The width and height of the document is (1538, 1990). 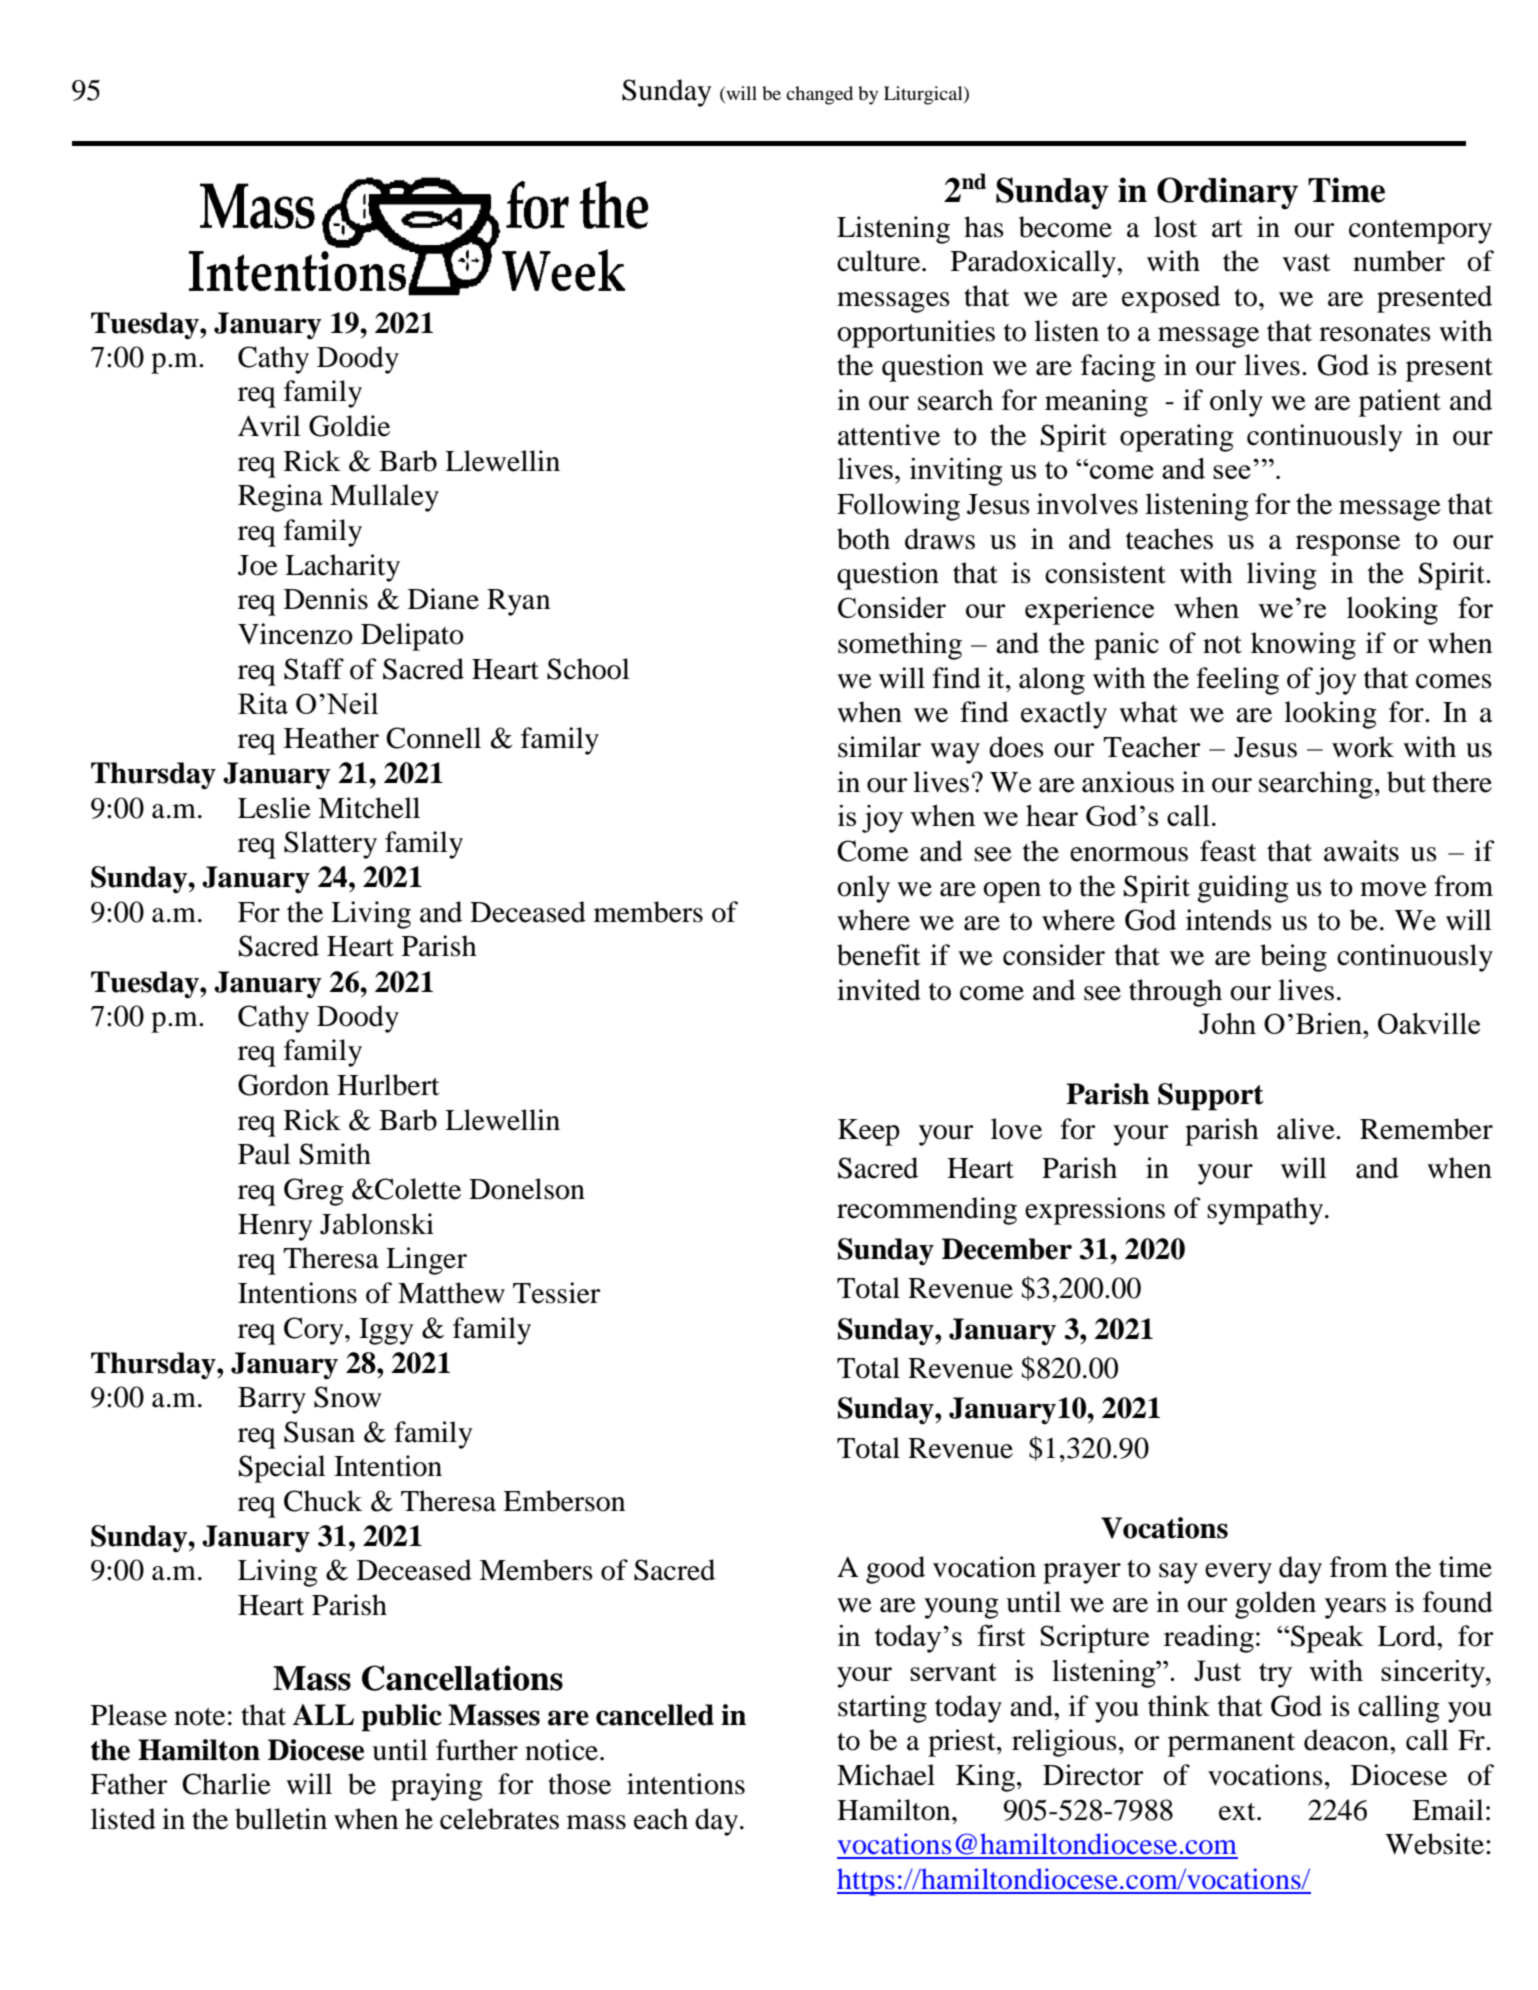 I want to click on similar, so click(x=879, y=747).
